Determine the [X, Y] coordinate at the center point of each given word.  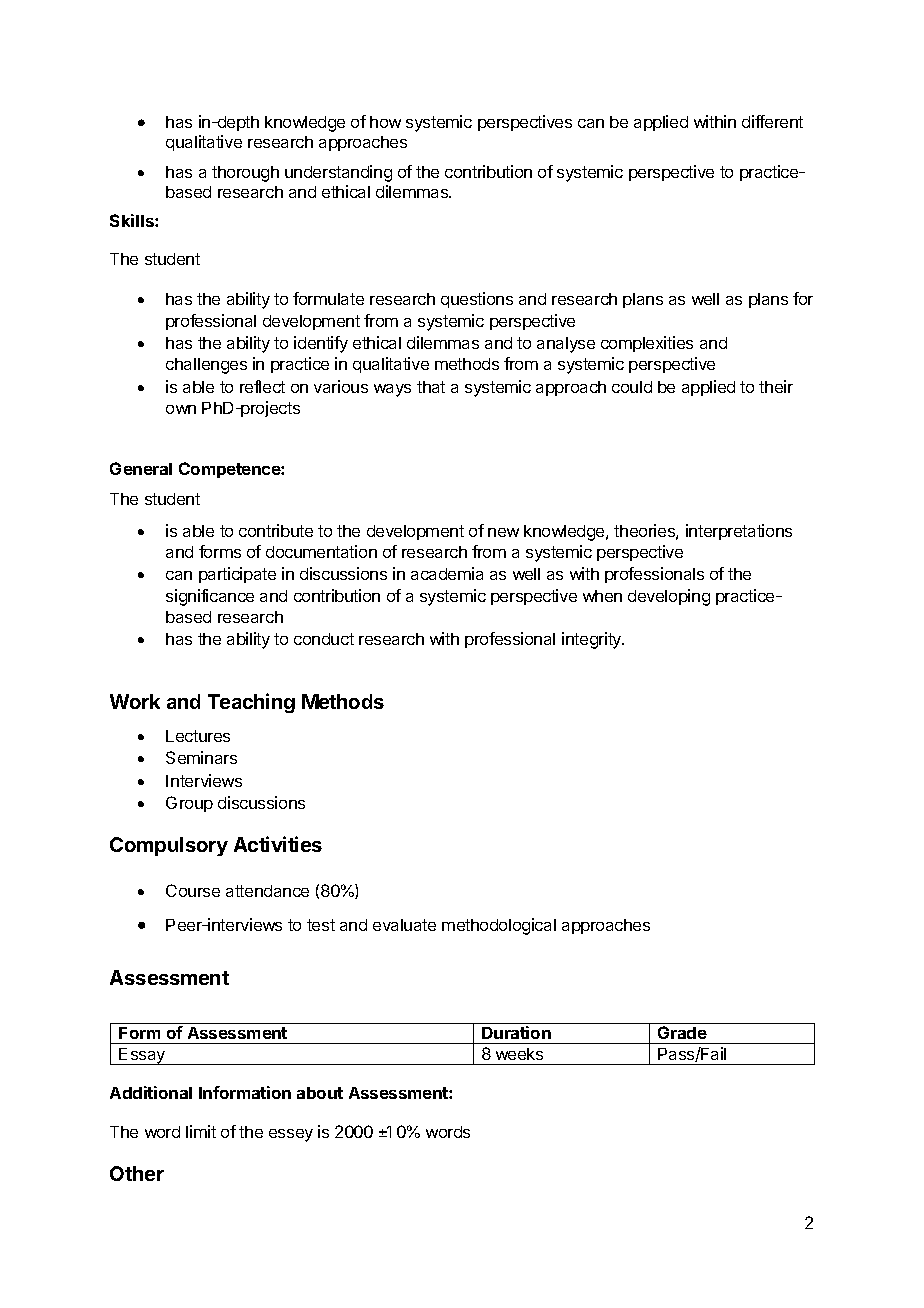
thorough [245, 174]
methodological [499, 926]
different [772, 121]
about [320, 1093]
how [385, 122]
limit [201, 1131]
